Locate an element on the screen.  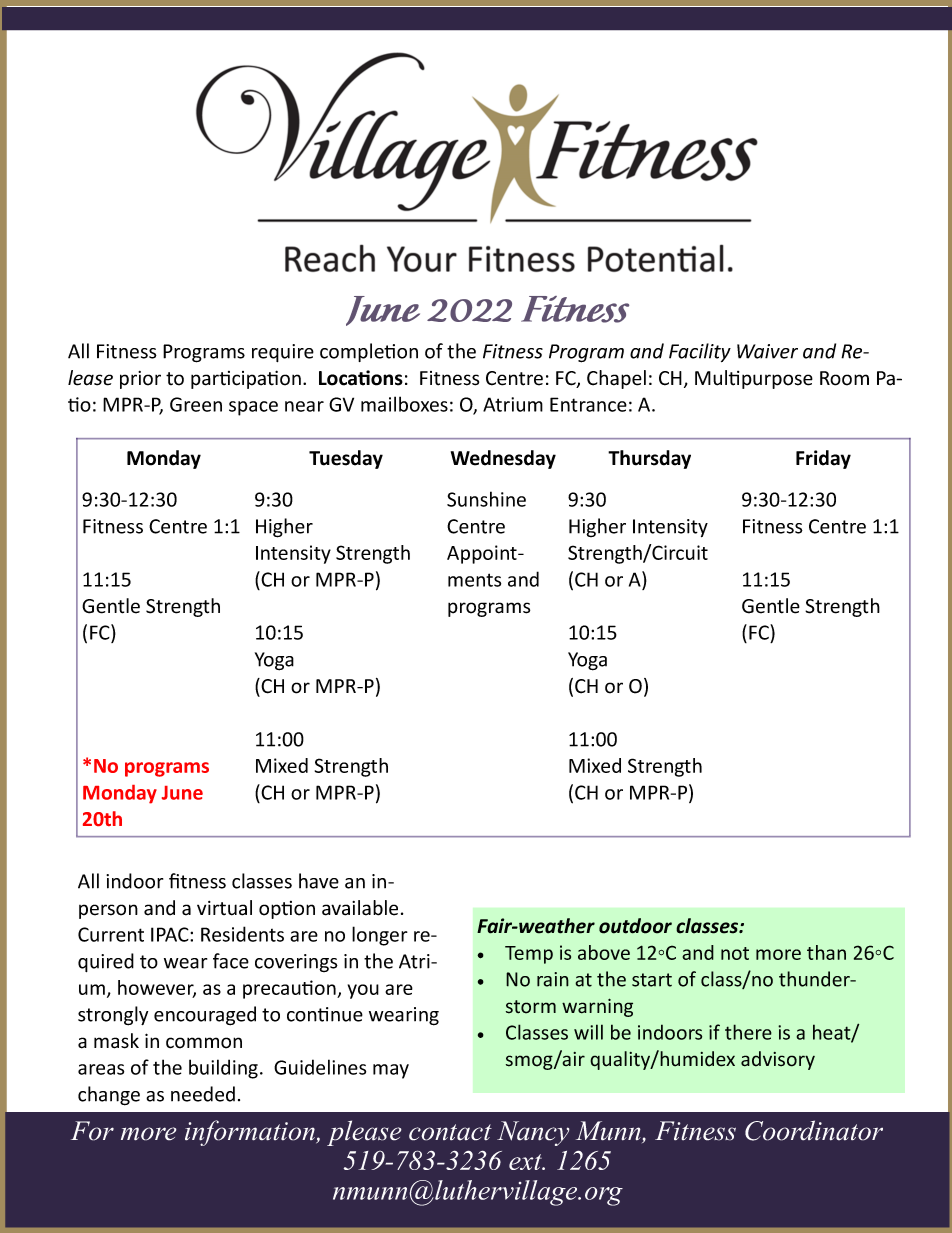
outdoor is located at coordinates (635, 926).
